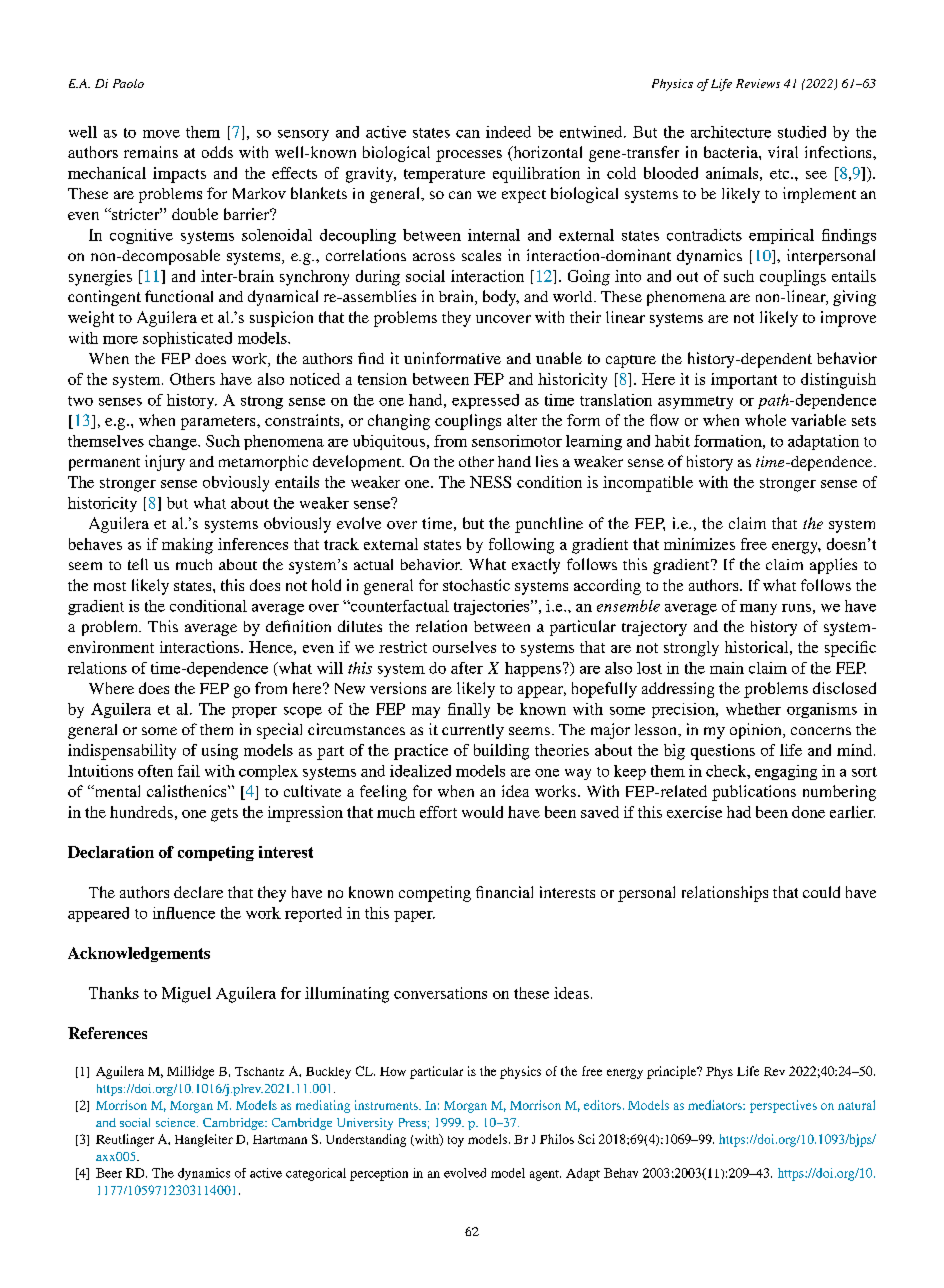 The height and width of the screenshot is (1288, 944). Describe the element at coordinates (165, 463) in the screenshot. I see `injury` at that location.
